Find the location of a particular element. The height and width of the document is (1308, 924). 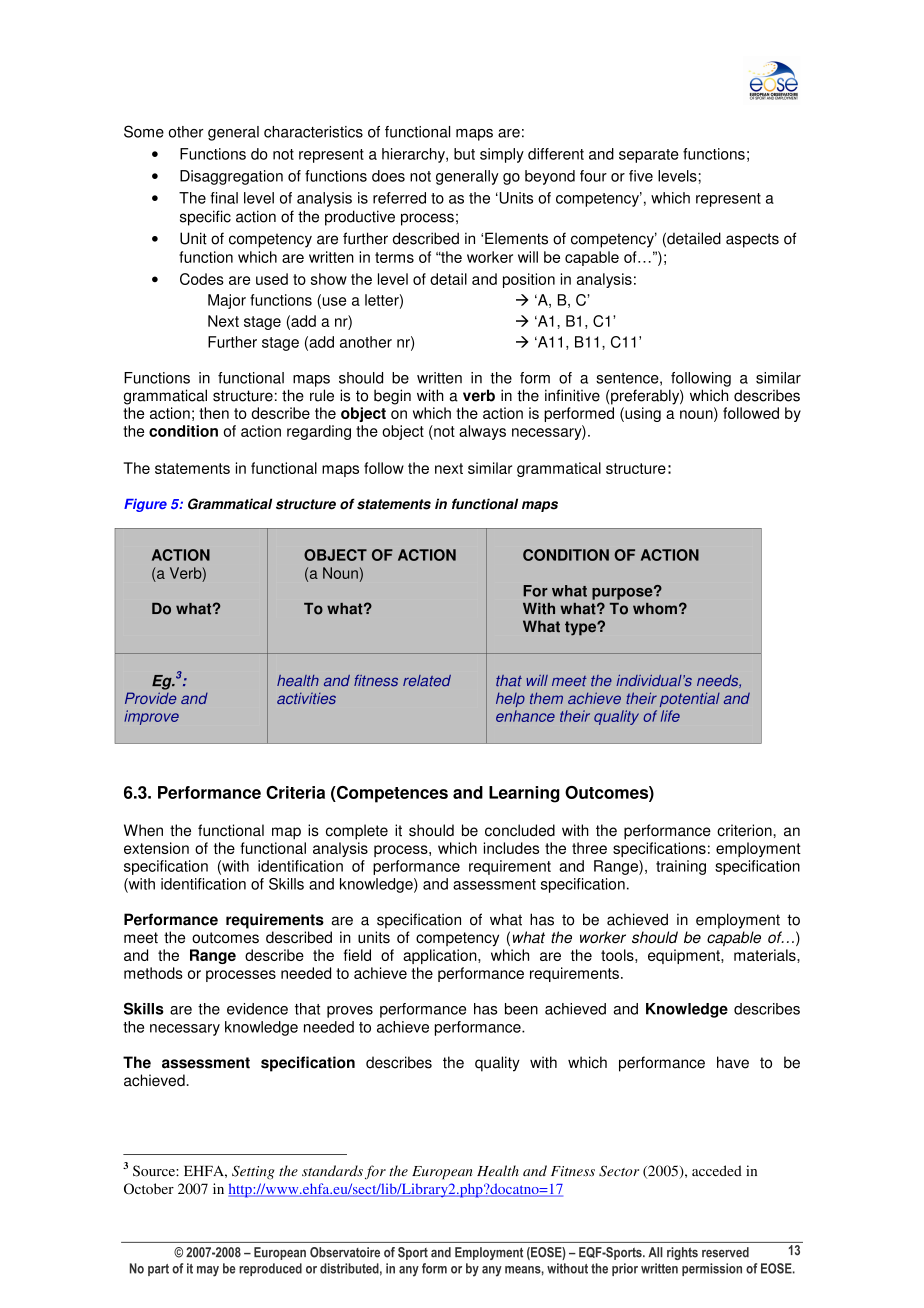

rights is located at coordinates (682, 1253).
